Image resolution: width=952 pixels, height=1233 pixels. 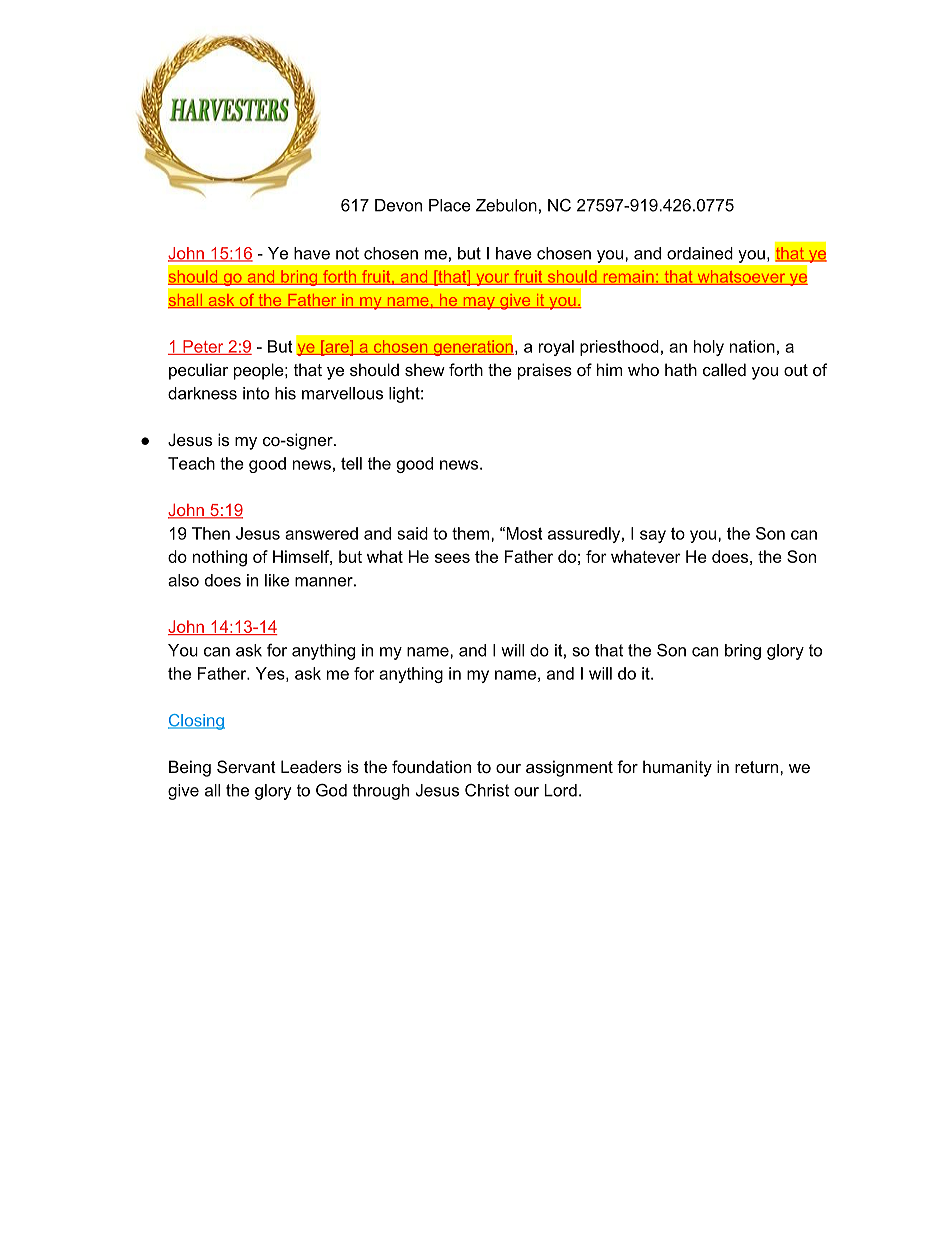 What do you see at coordinates (398, 205) in the image?
I see `Devon` at bounding box center [398, 205].
